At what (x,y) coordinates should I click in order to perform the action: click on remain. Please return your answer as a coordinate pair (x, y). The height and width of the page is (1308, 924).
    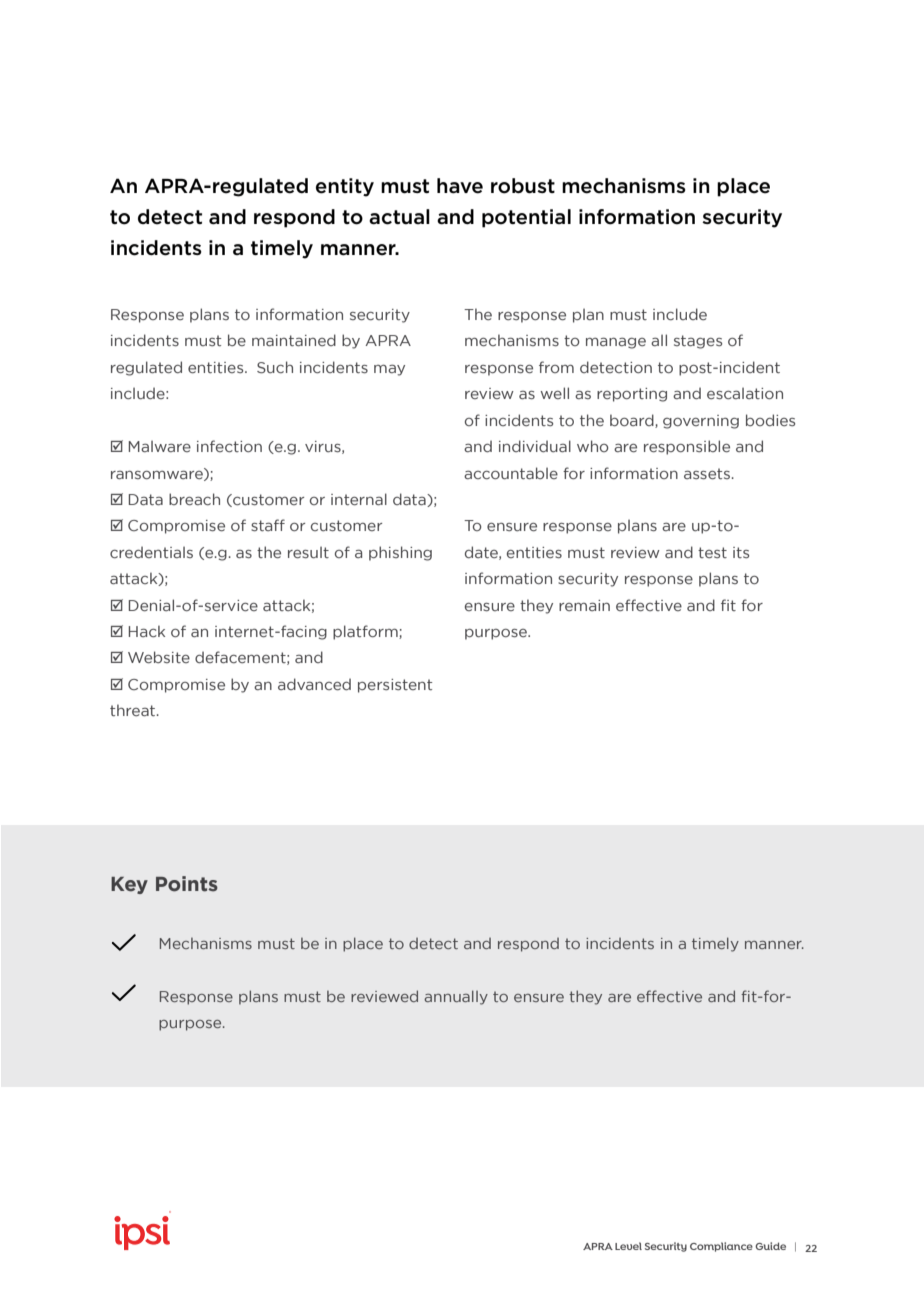
    Looking at the image, I should click on (584, 605).
